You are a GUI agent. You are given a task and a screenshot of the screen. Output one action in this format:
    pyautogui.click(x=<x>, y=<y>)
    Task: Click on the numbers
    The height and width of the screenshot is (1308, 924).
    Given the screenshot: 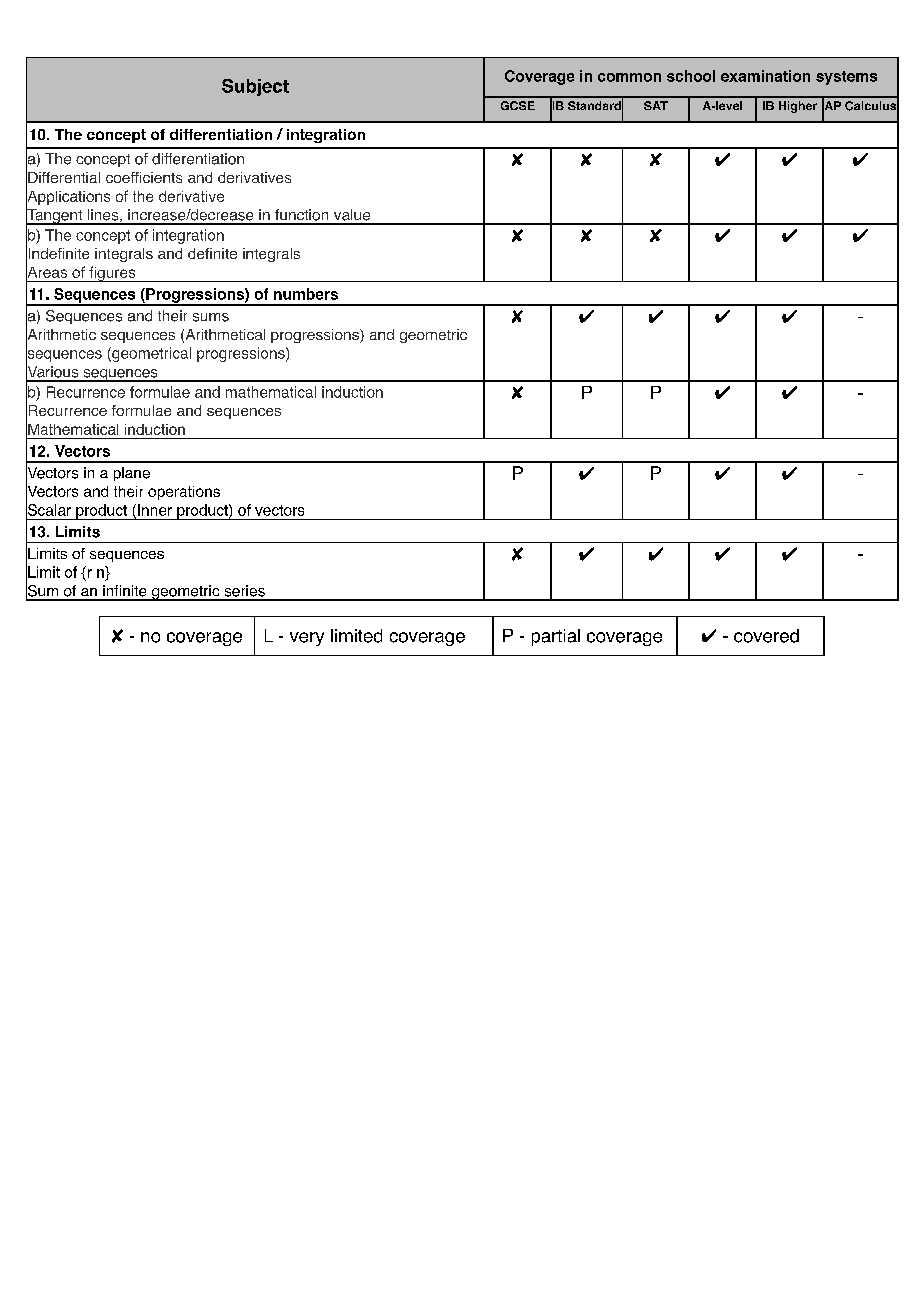 What is the action you would take?
    pyautogui.click(x=306, y=294)
